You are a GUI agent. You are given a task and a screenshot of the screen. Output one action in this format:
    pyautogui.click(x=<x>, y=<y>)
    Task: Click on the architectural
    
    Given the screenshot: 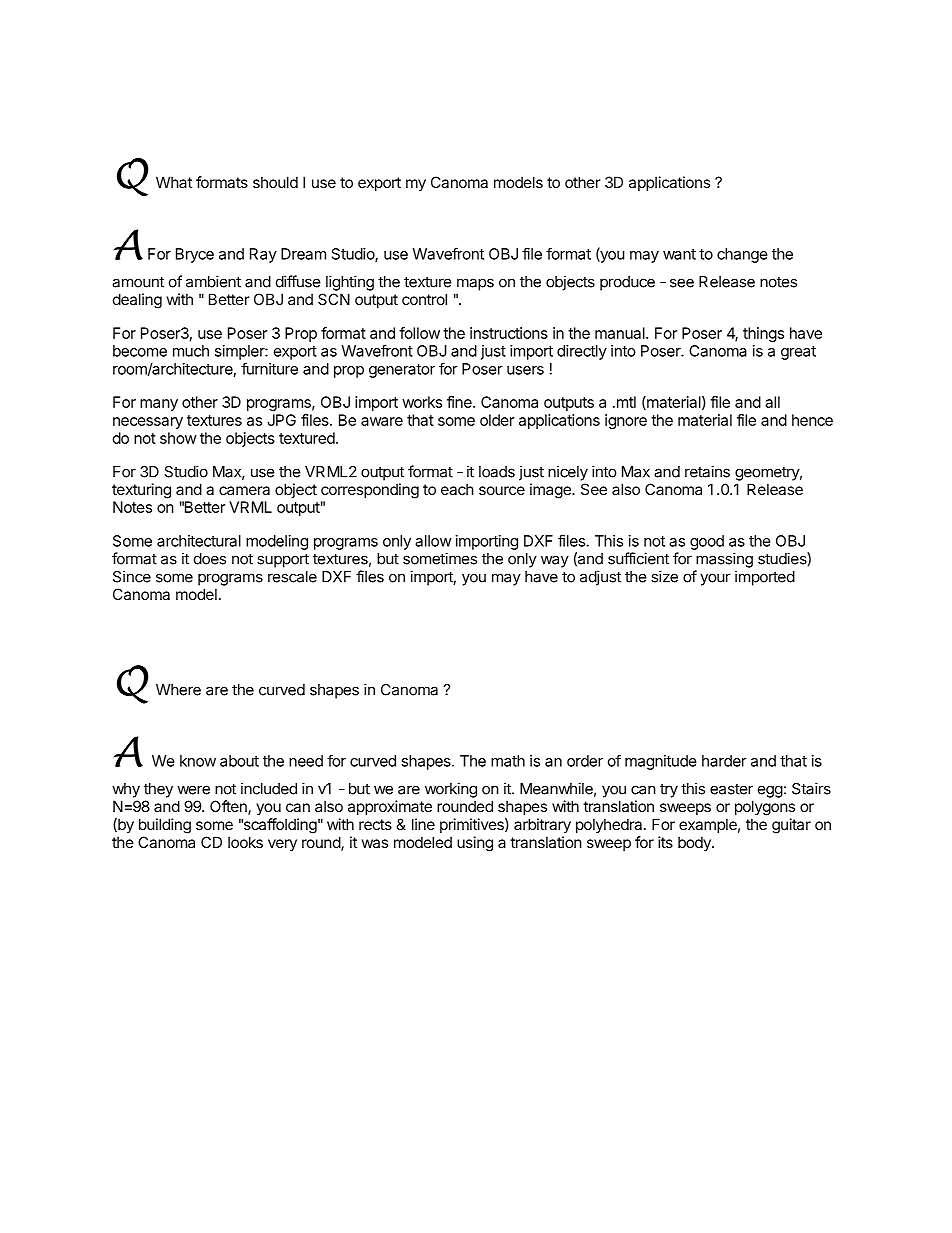 What is the action you would take?
    pyautogui.click(x=199, y=541)
